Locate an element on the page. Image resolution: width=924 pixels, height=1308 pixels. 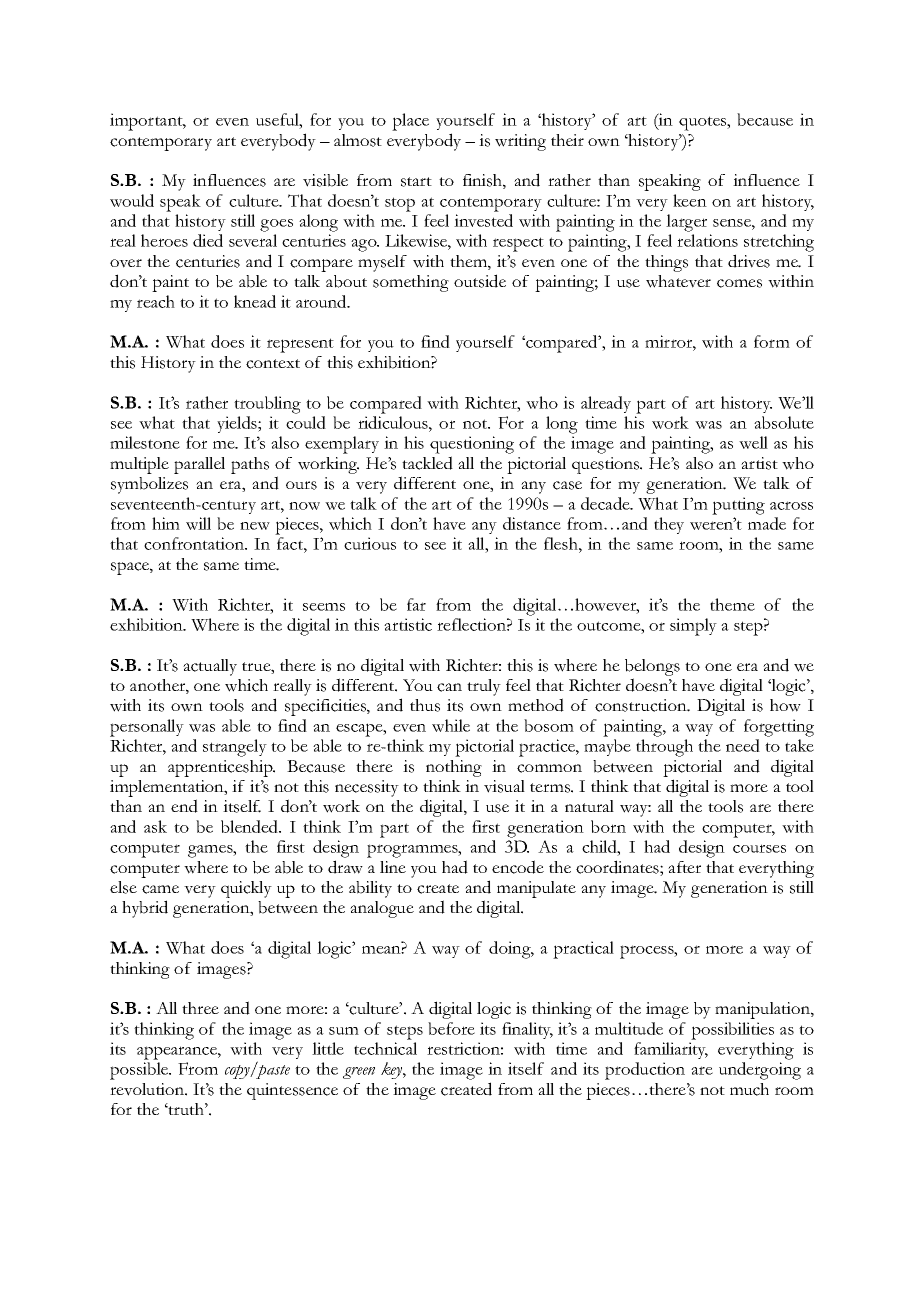
blended is located at coordinates (251, 826).
